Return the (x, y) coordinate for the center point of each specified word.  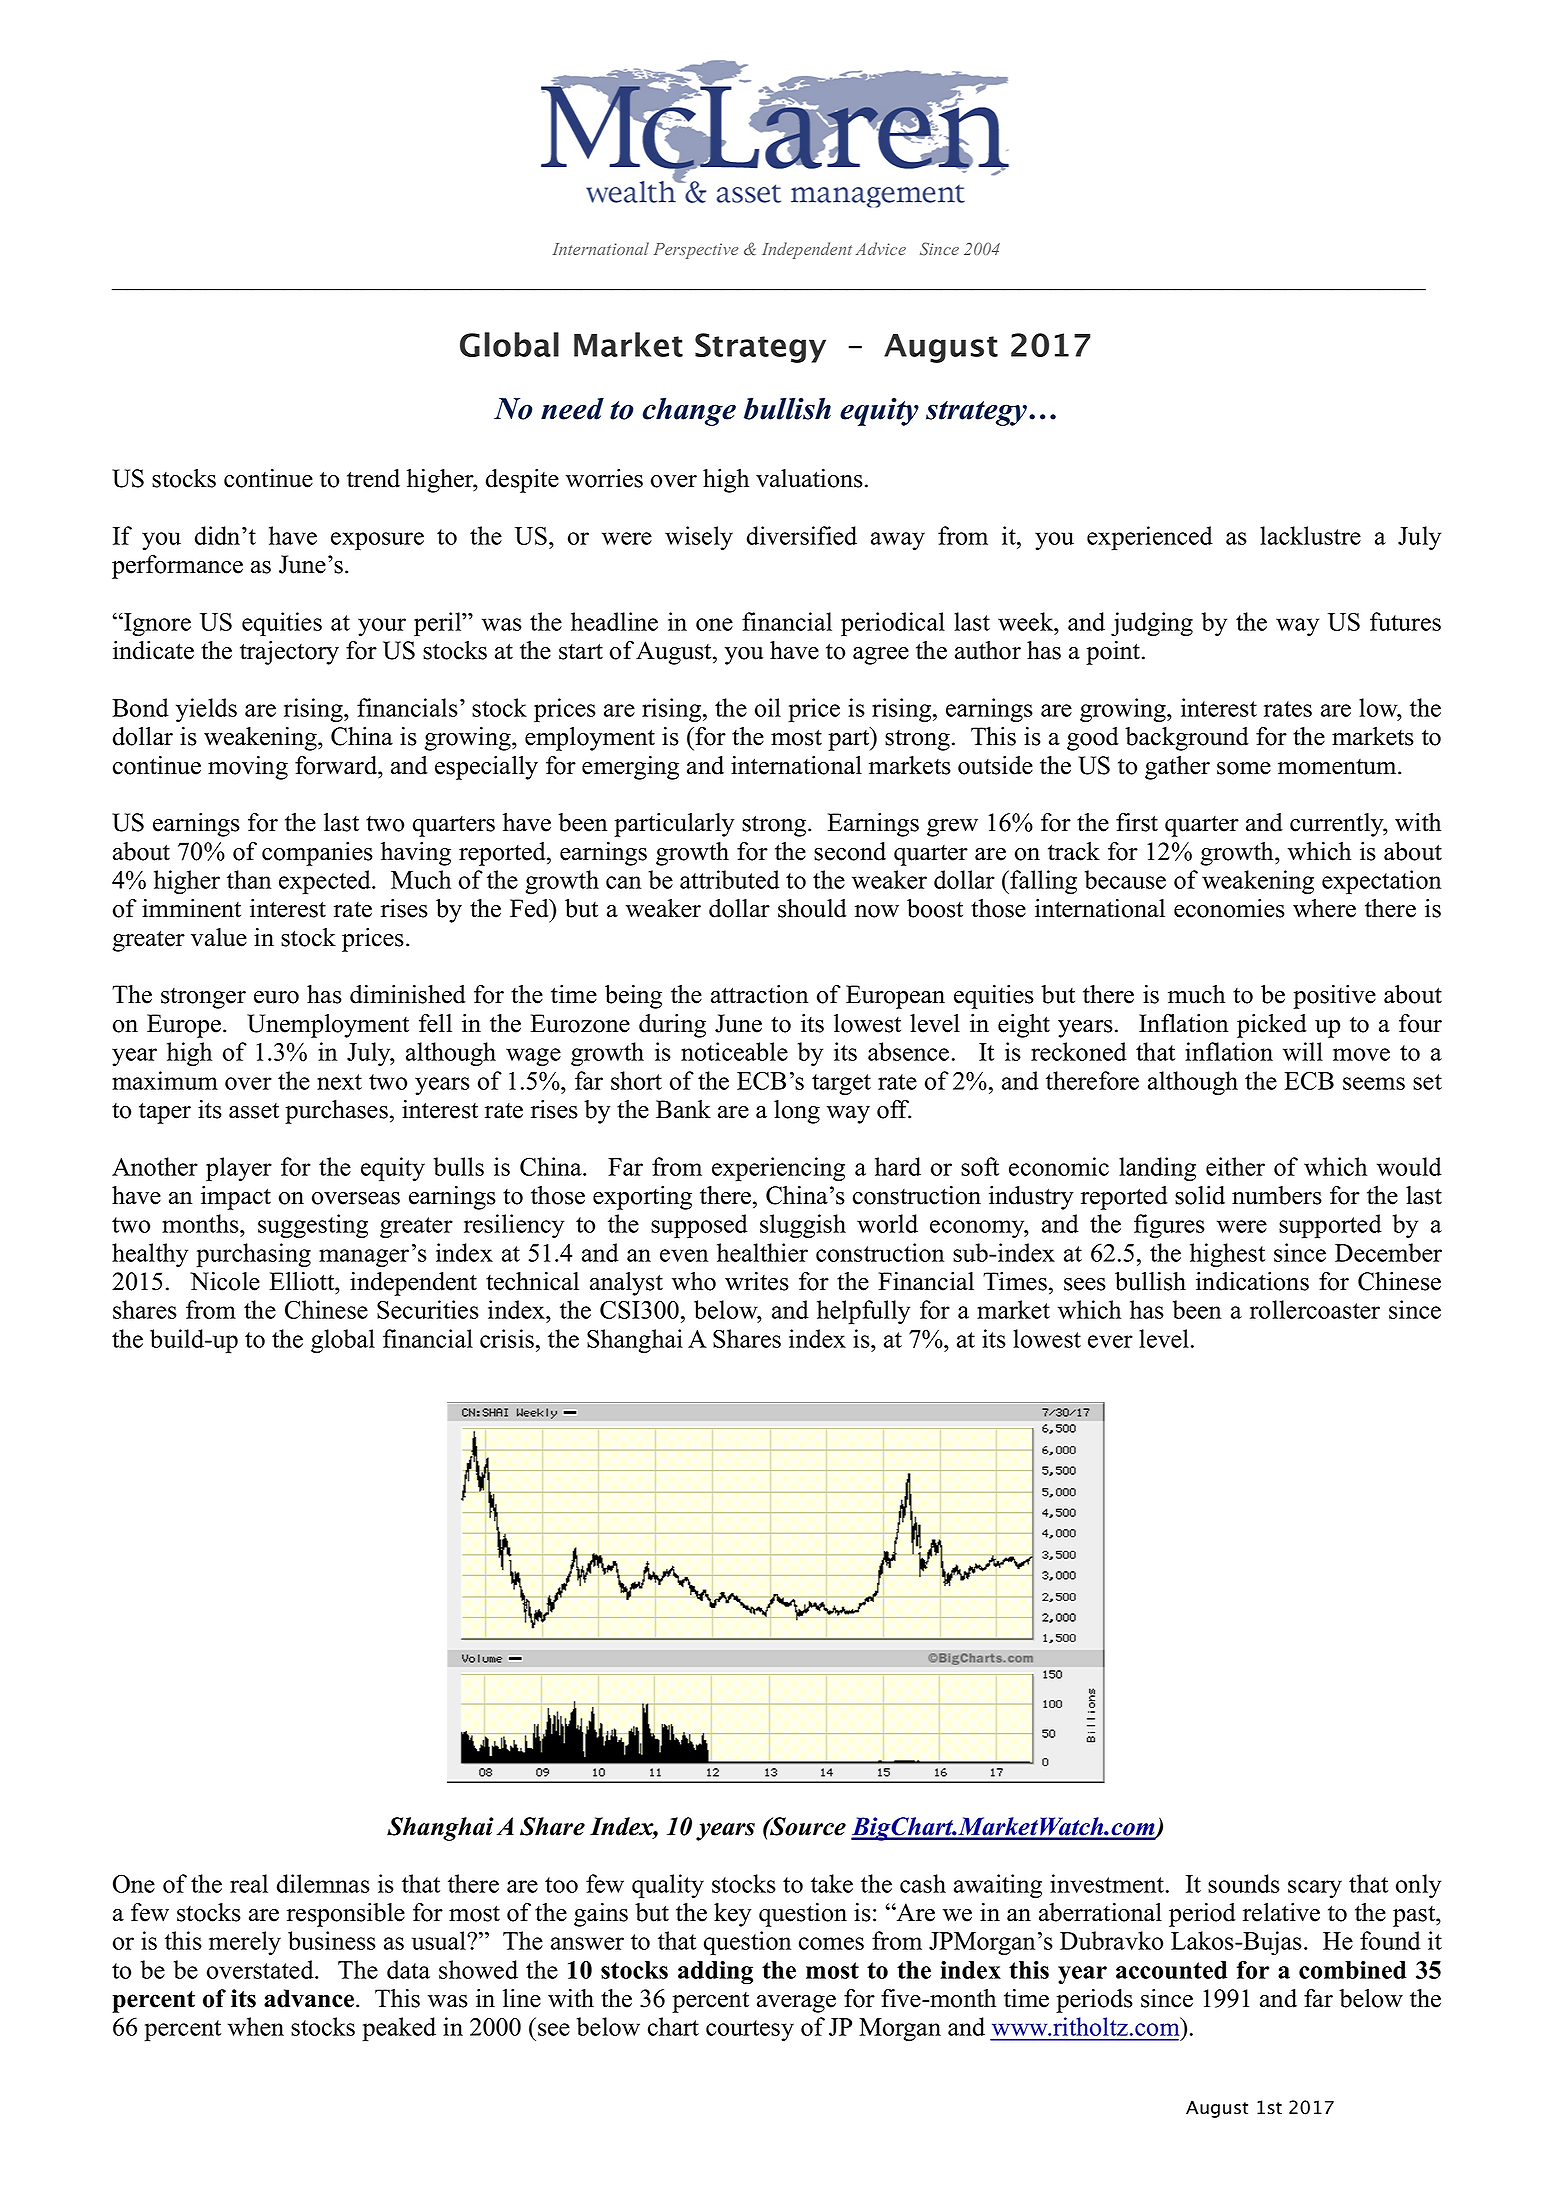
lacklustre (1310, 535)
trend (373, 478)
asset (254, 1111)
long (797, 1112)
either (1235, 1166)
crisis (507, 1338)
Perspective (696, 251)
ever (1110, 1341)
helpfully (863, 1312)
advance (310, 1998)
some (1244, 768)
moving (248, 768)
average (796, 2004)
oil (768, 707)
